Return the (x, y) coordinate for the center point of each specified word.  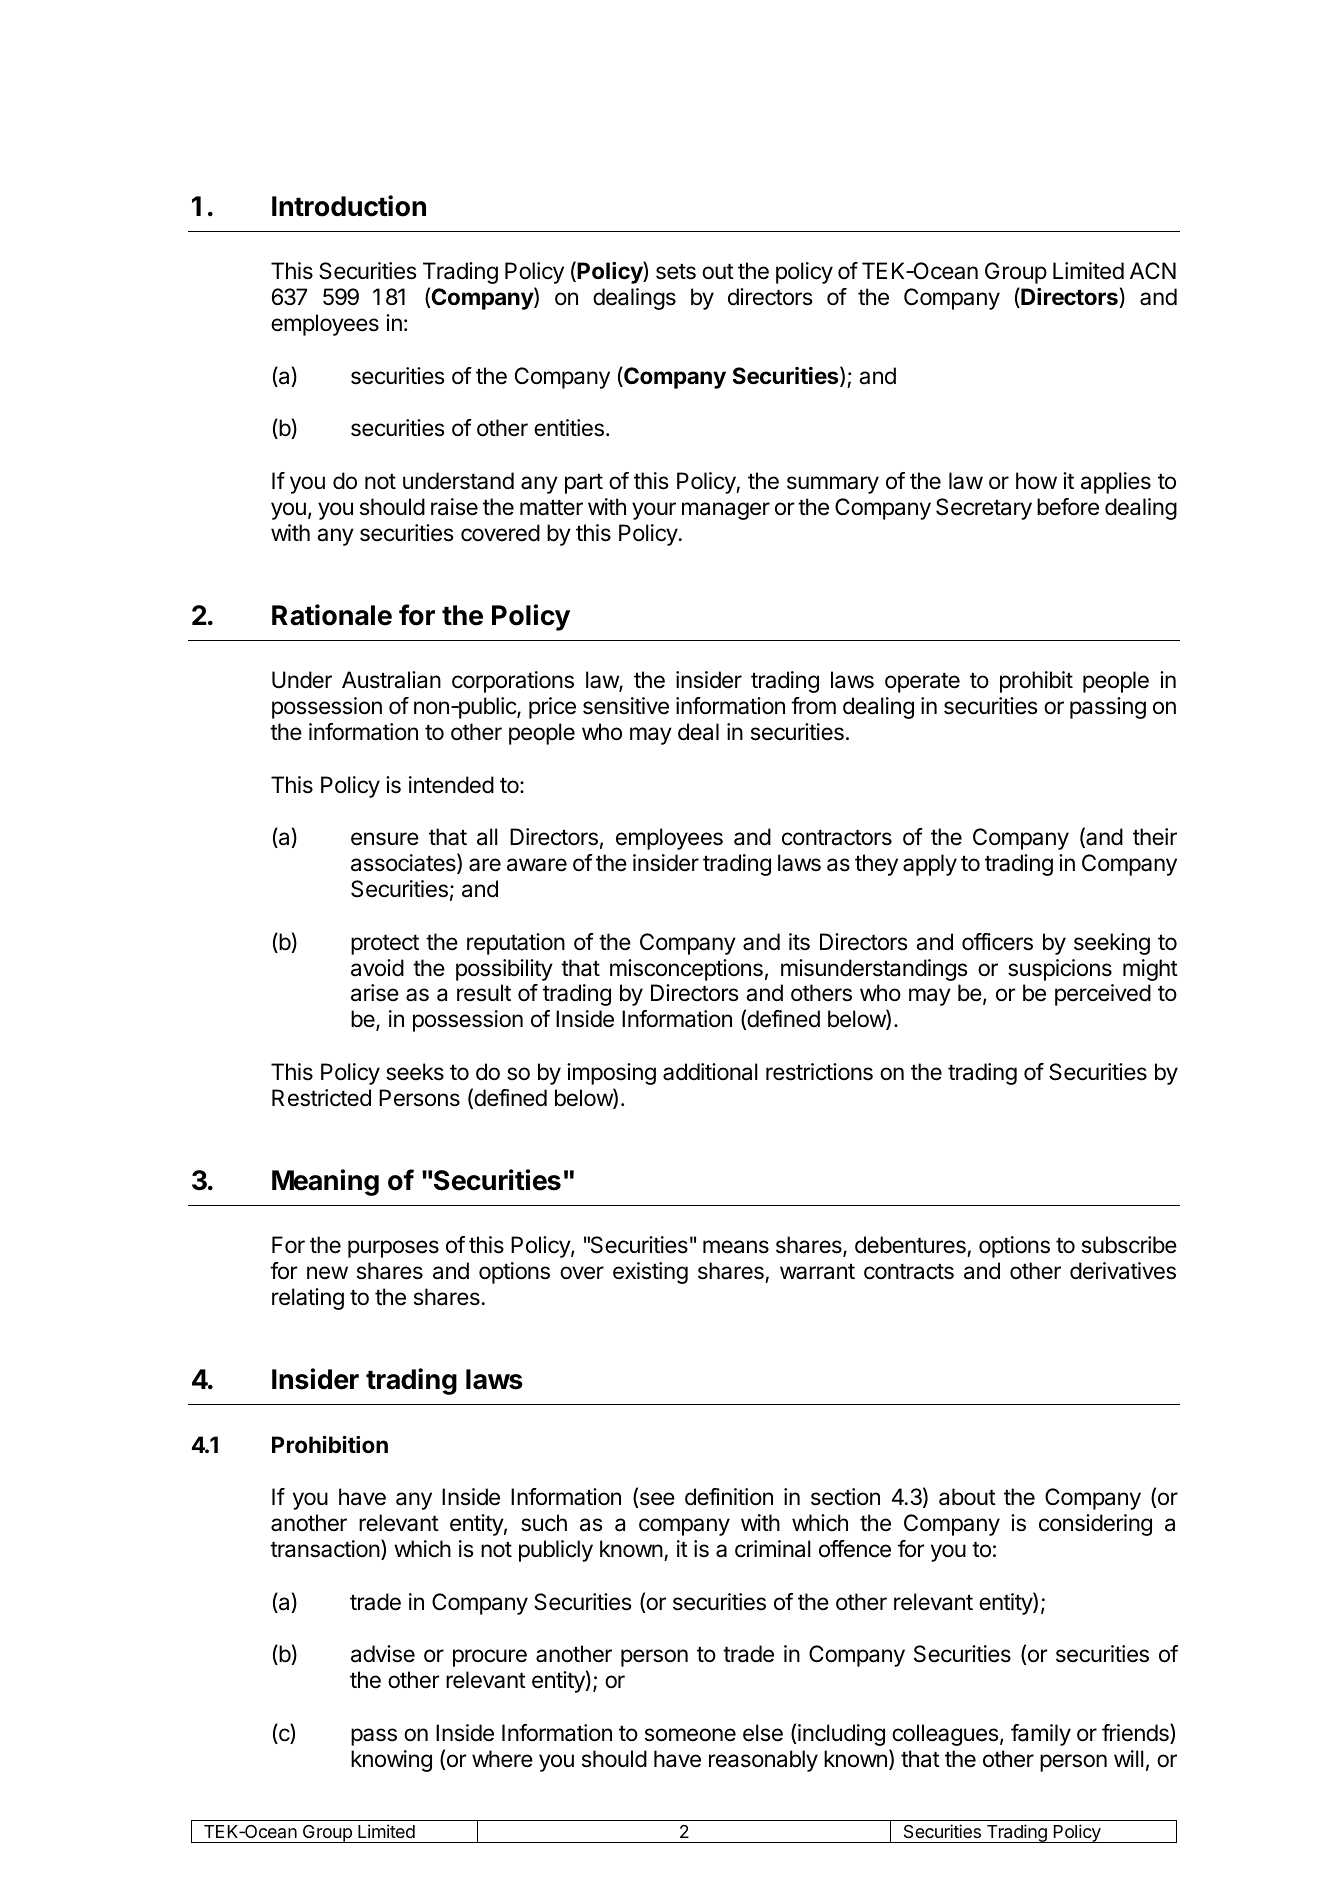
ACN (1153, 270)
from (813, 705)
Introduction (349, 206)
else (763, 1733)
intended (451, 785)
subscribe (1129, 1245)
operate (922, 682)
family (1041, 1735)
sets (676, 271)
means (736, 1247)
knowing (391, 1761)
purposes (393, 1249)
